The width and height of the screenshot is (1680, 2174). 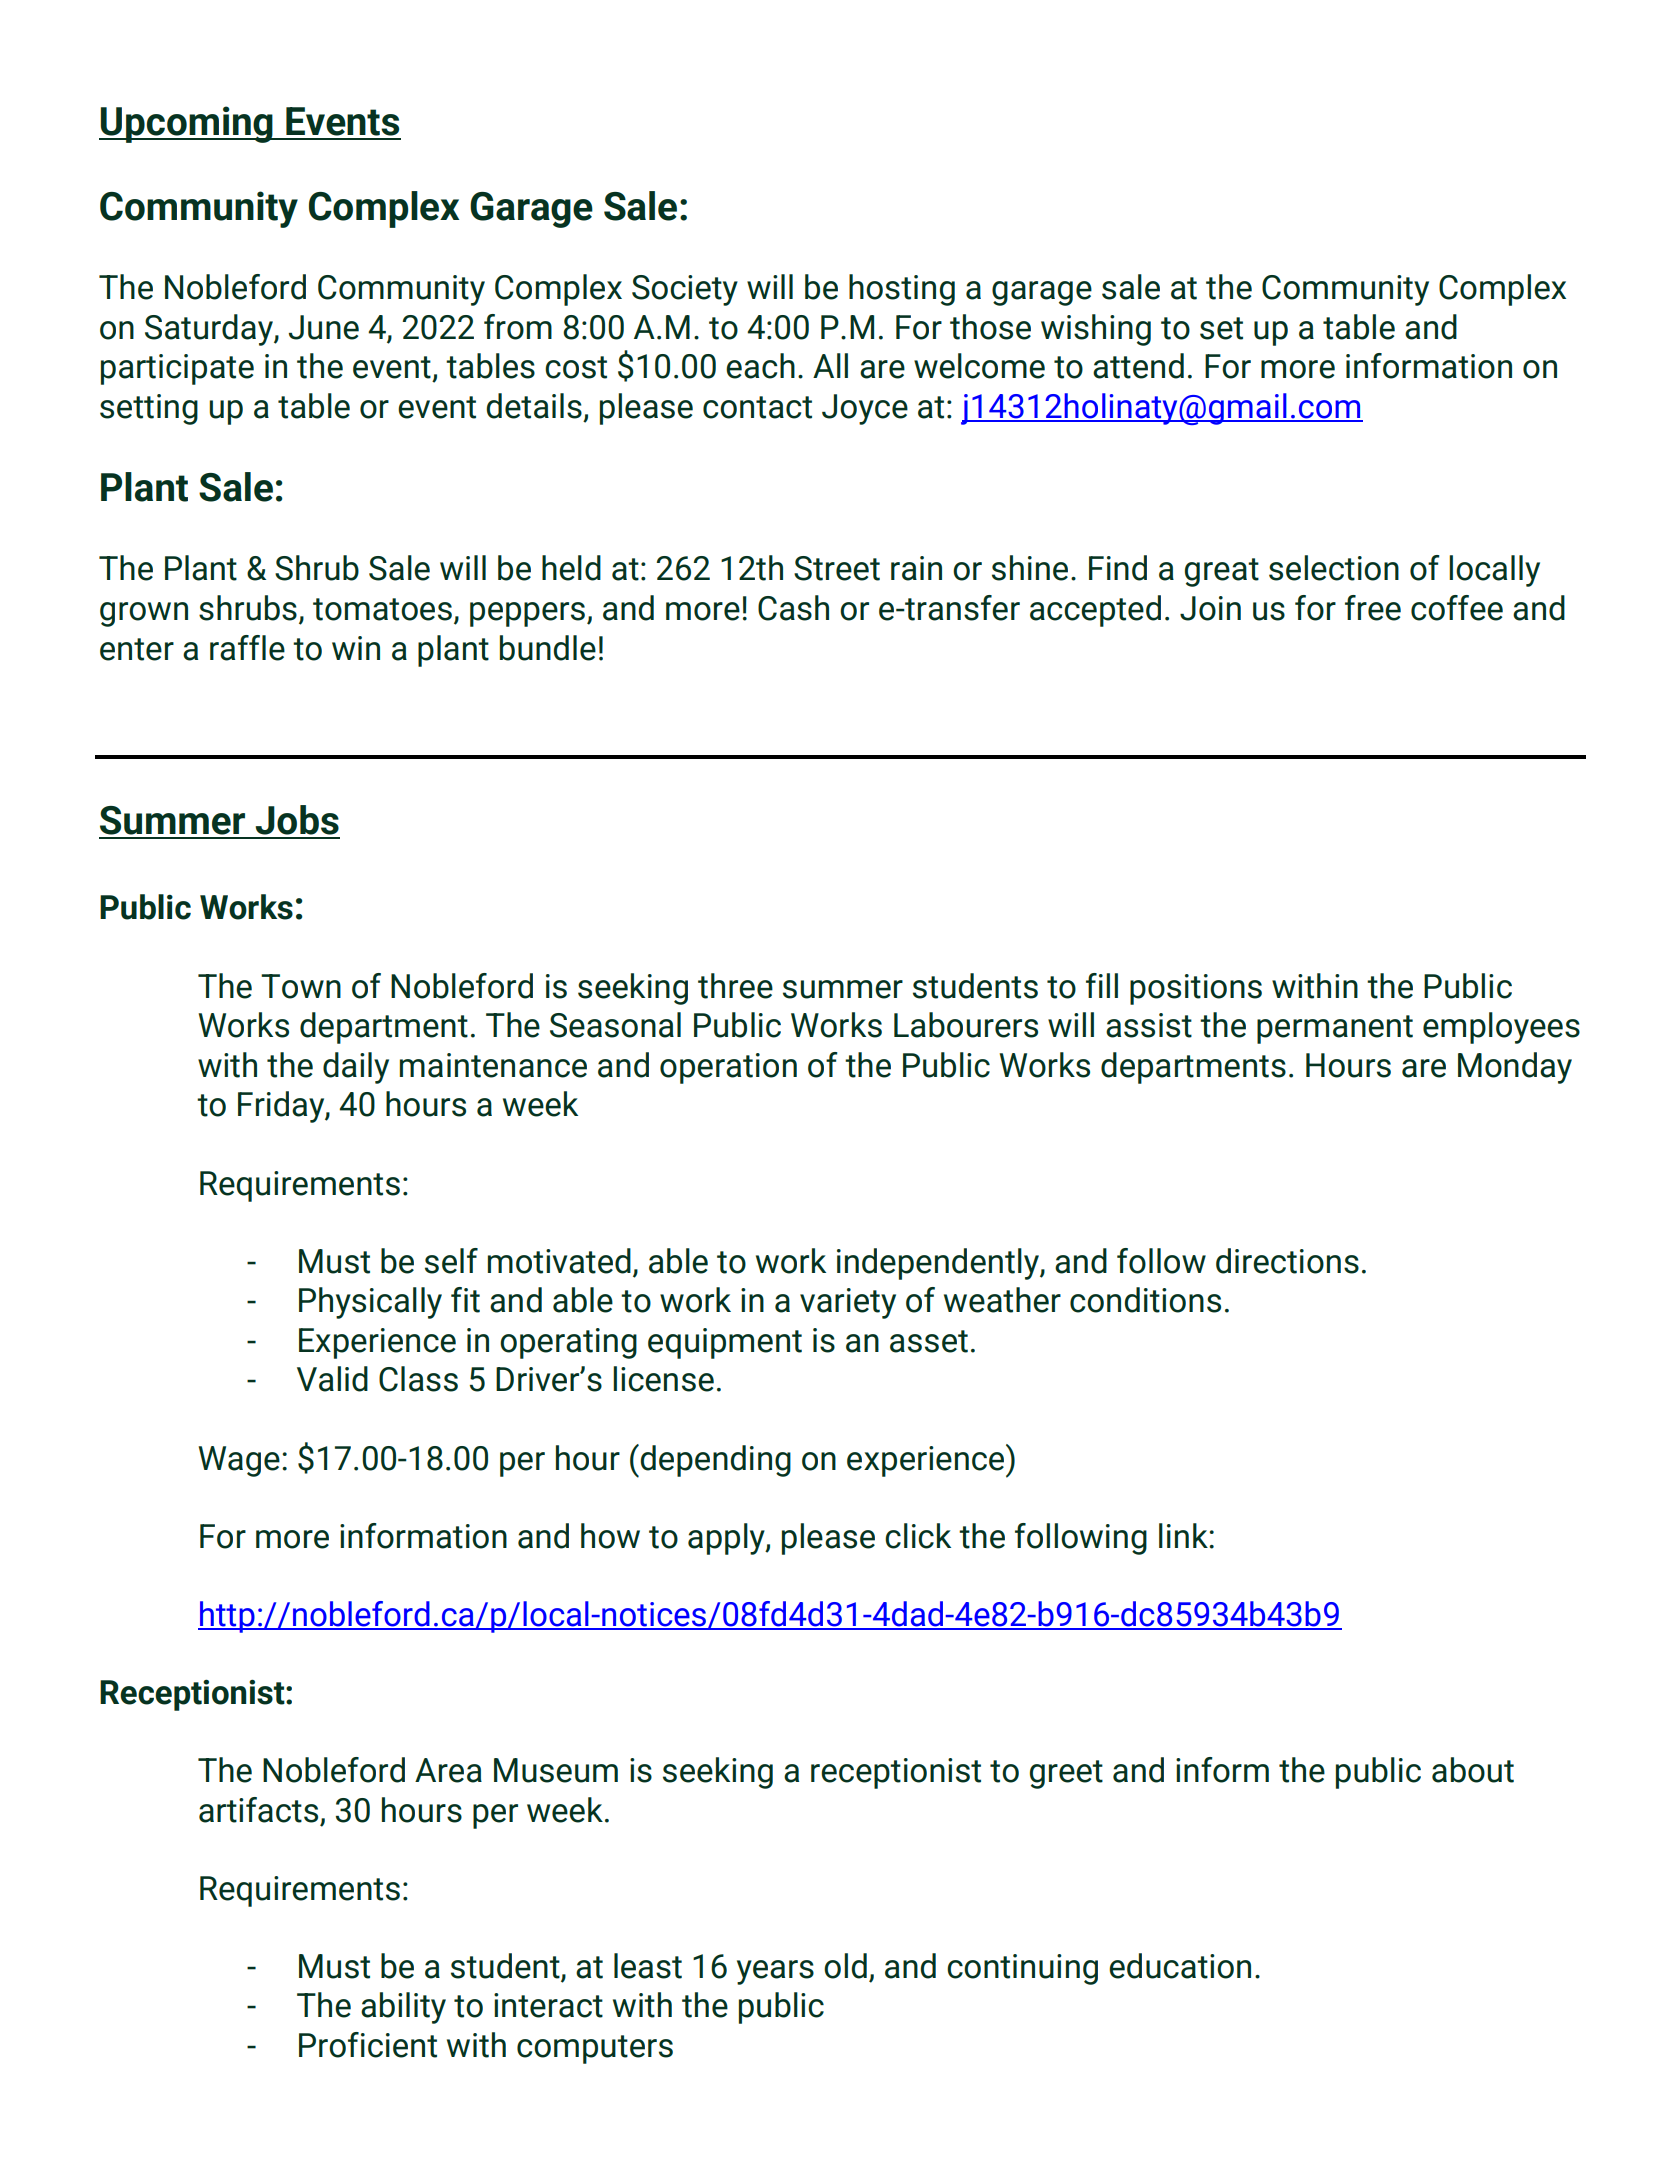 What do you see at coordinates (902, 290) in the screenshot?
I see `hosting` at bounding box center [902, 290].
